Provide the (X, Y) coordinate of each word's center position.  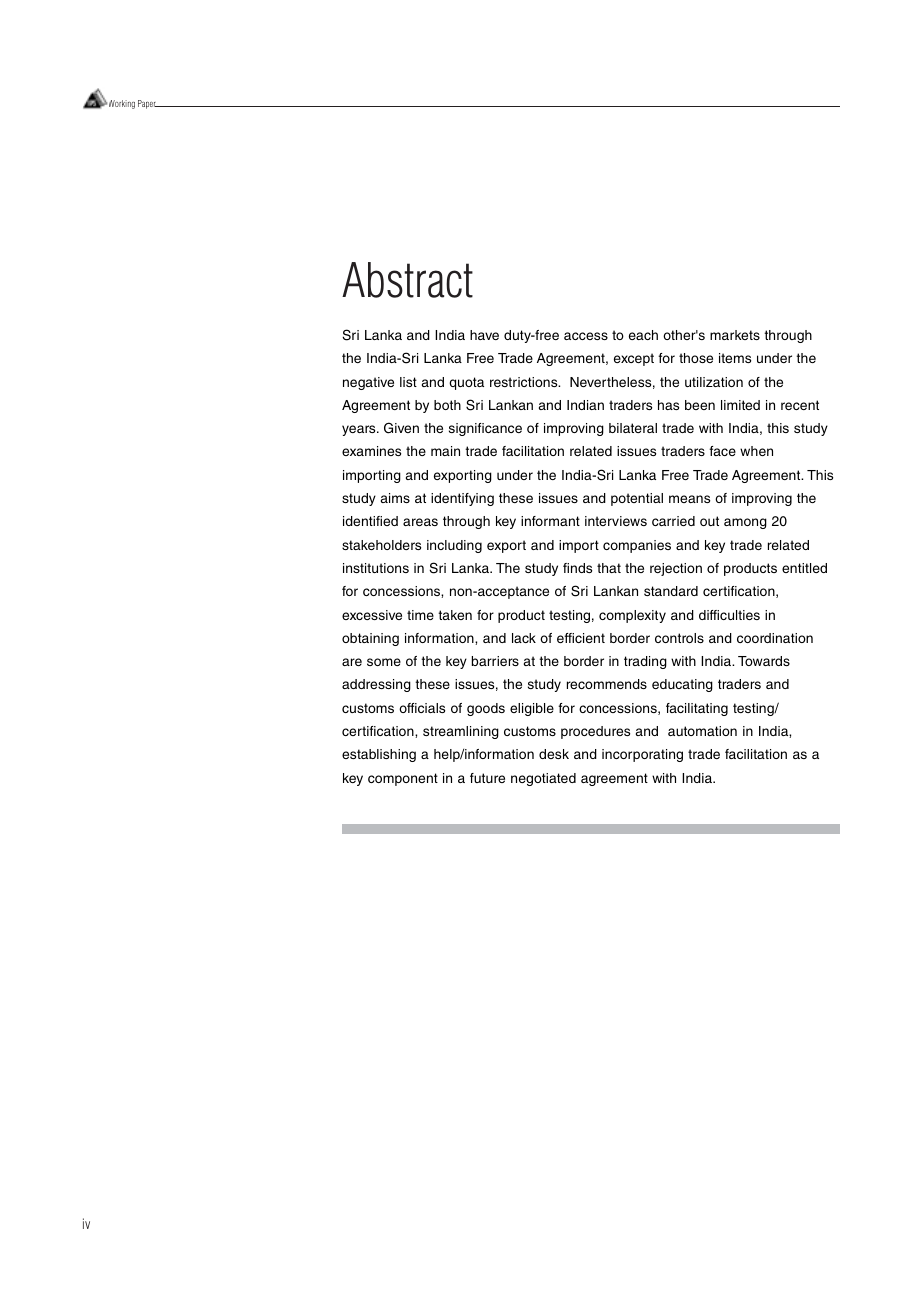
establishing (379, 755)
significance (485, 429)
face (722, 451)
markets (735, 335)
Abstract (407, 280)
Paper (148, 104)
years (360, 430)
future (487, 778)
